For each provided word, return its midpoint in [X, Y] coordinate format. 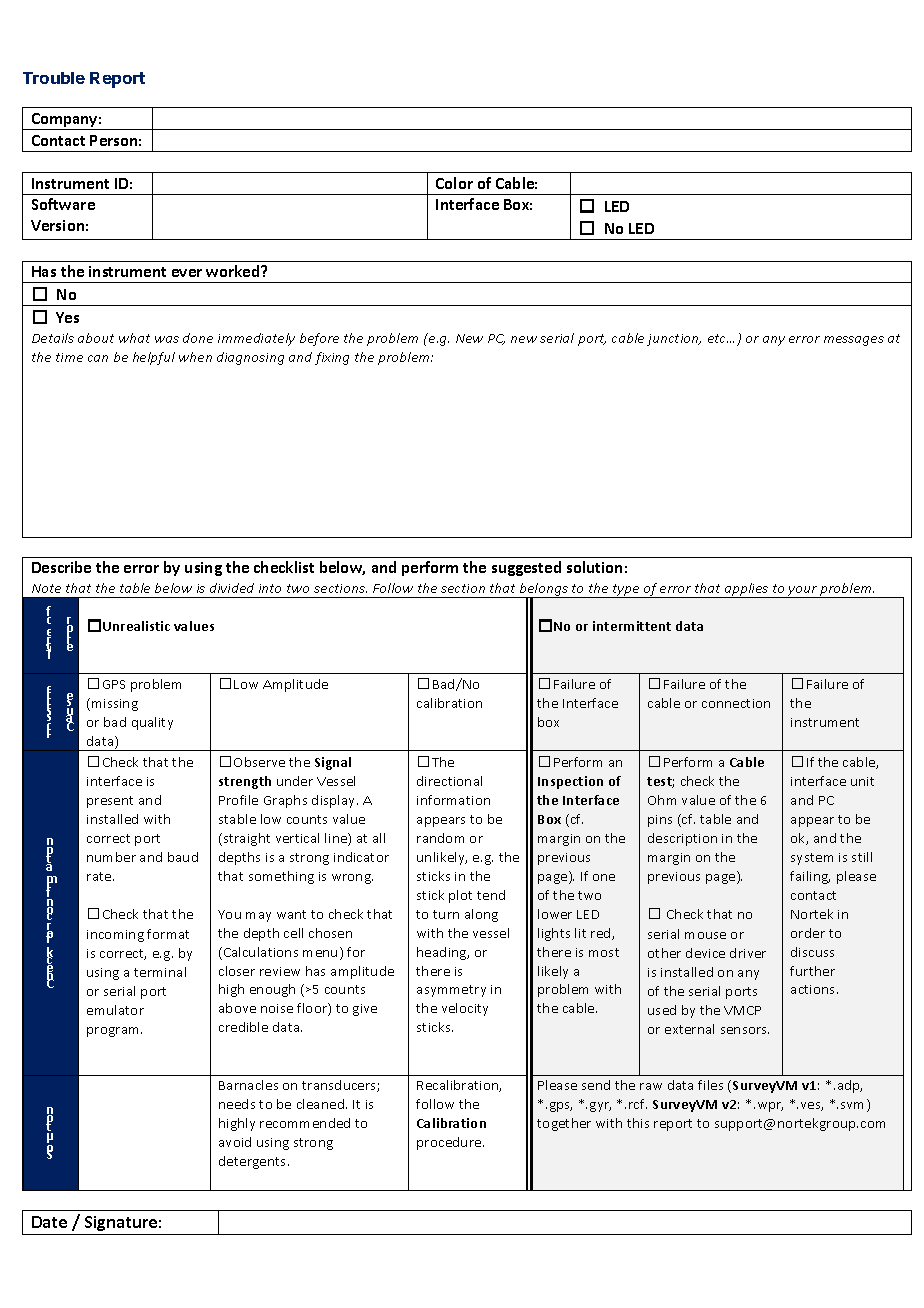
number [111, 857]
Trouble [54, 78]
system [812, 859]
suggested [526, 568]
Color [454, 183]
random [440, 838]
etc [718, 338]
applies [746, 590]
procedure [450, 1143]
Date [49, 1222]
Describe [61, 567]
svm [854, 1107]
